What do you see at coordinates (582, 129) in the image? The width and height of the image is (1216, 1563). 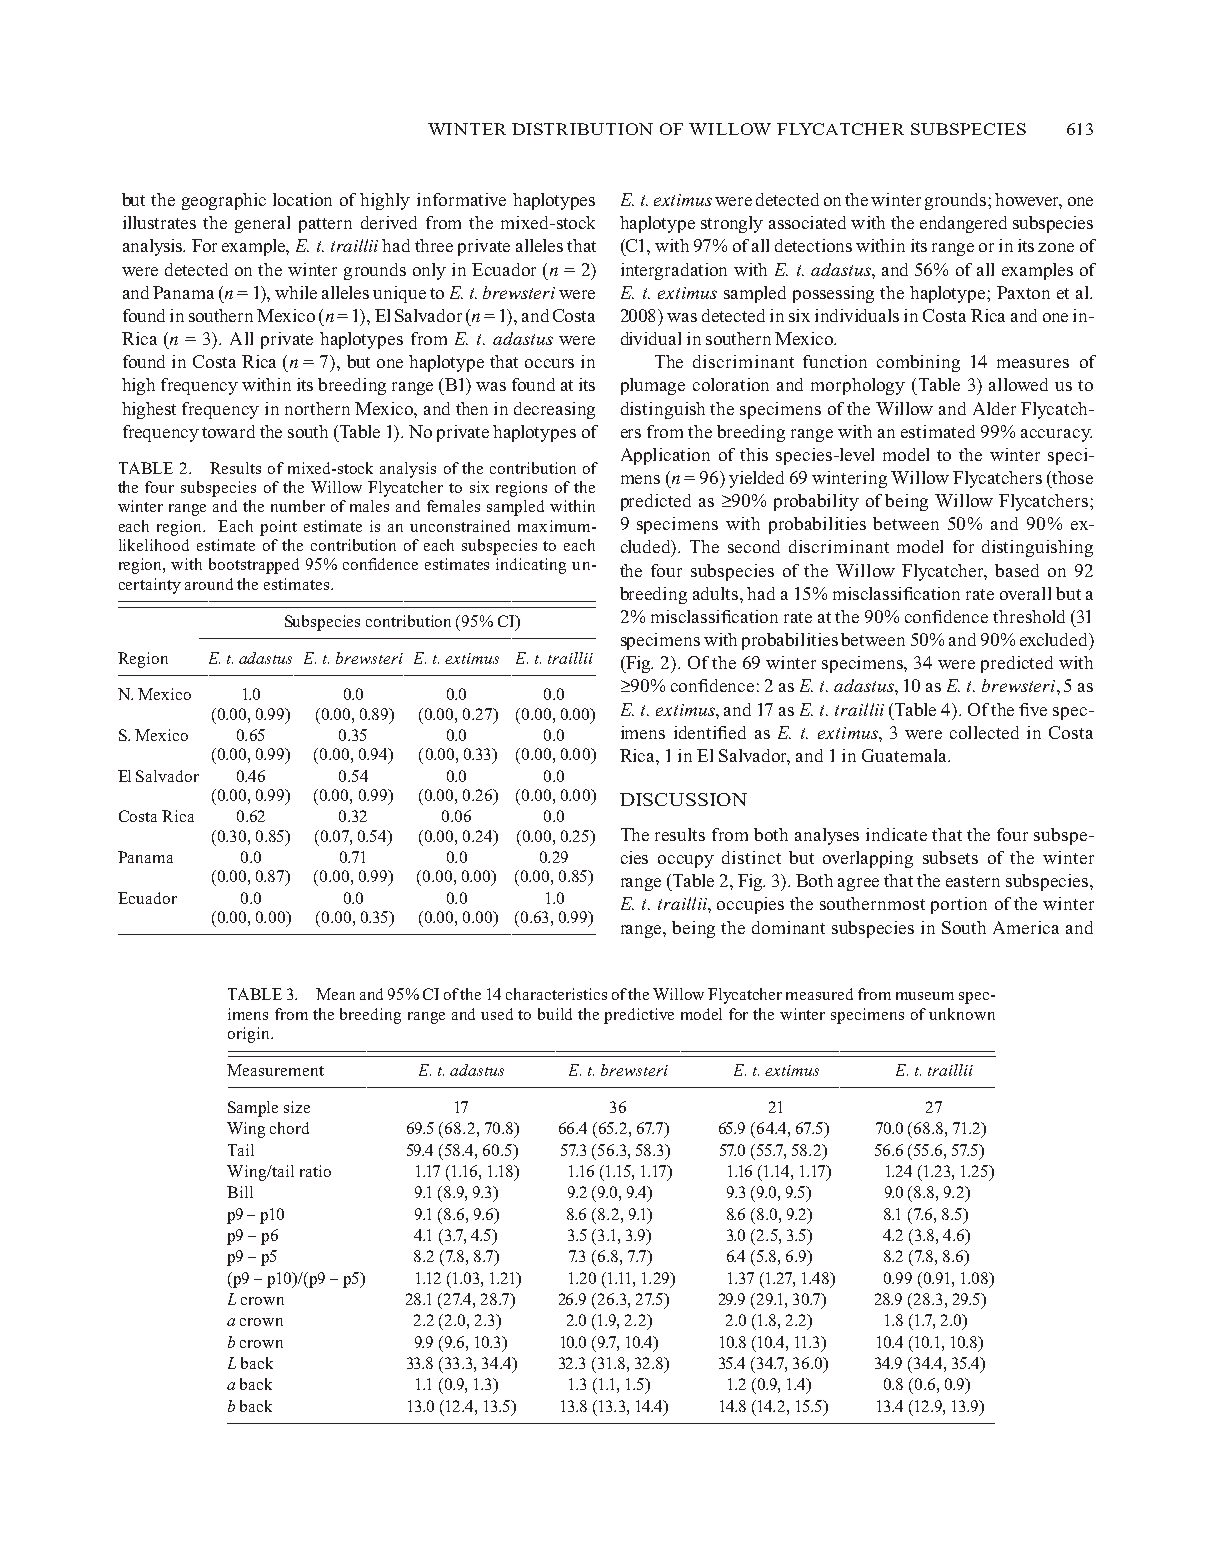 I see `DISTRIBUTION` at bounding box center [582, 129].
